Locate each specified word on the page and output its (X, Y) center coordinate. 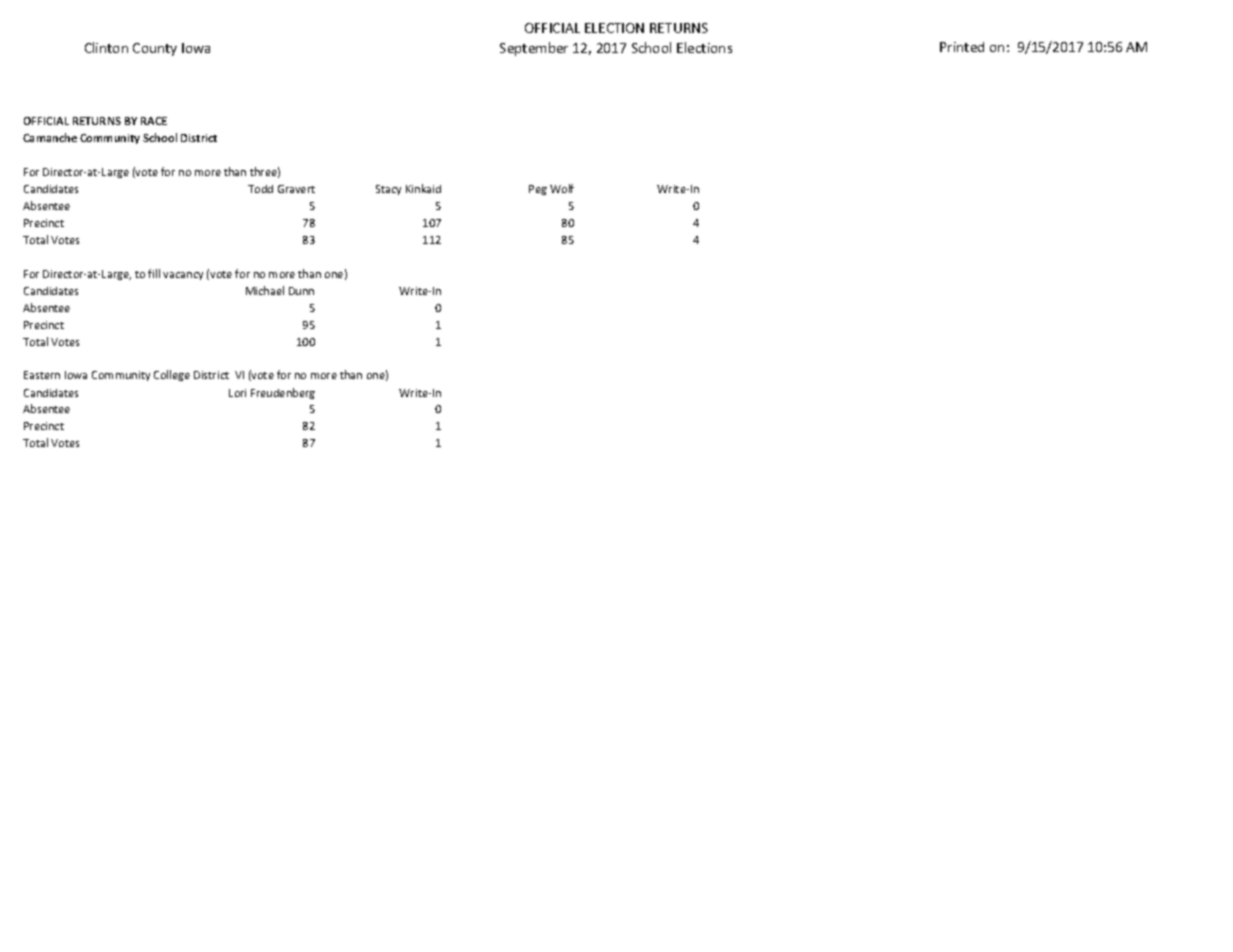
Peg (538, 190)
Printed (962, 47)
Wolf (562, 188)
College (172, 375)
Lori (237, 393)
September (534, 49)
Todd (260, 189)
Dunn (301, 291)
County (155, 49)
